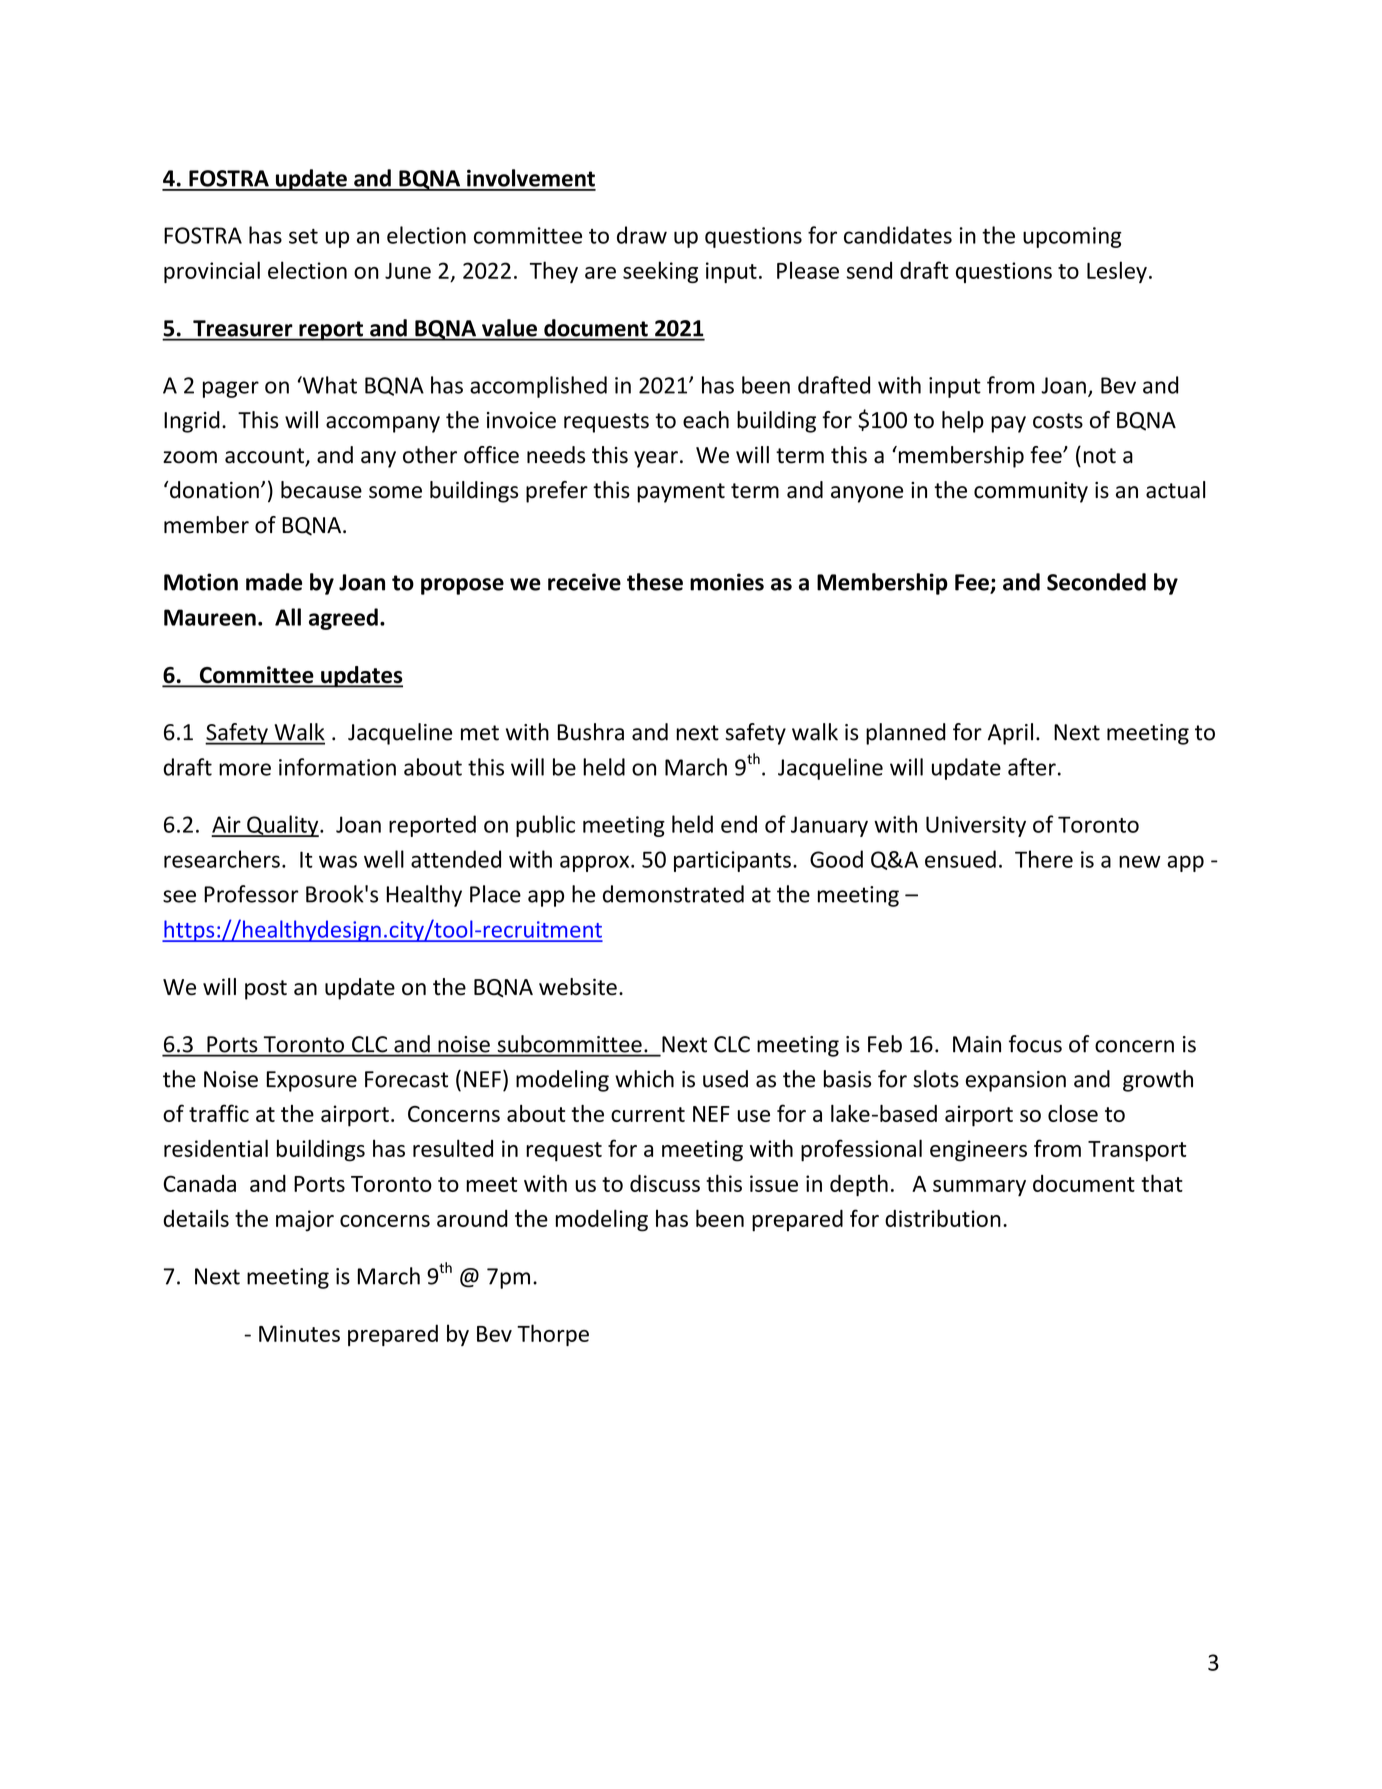 This document has width=1382, height=1789. I want to click on because, so click(321, 490).
